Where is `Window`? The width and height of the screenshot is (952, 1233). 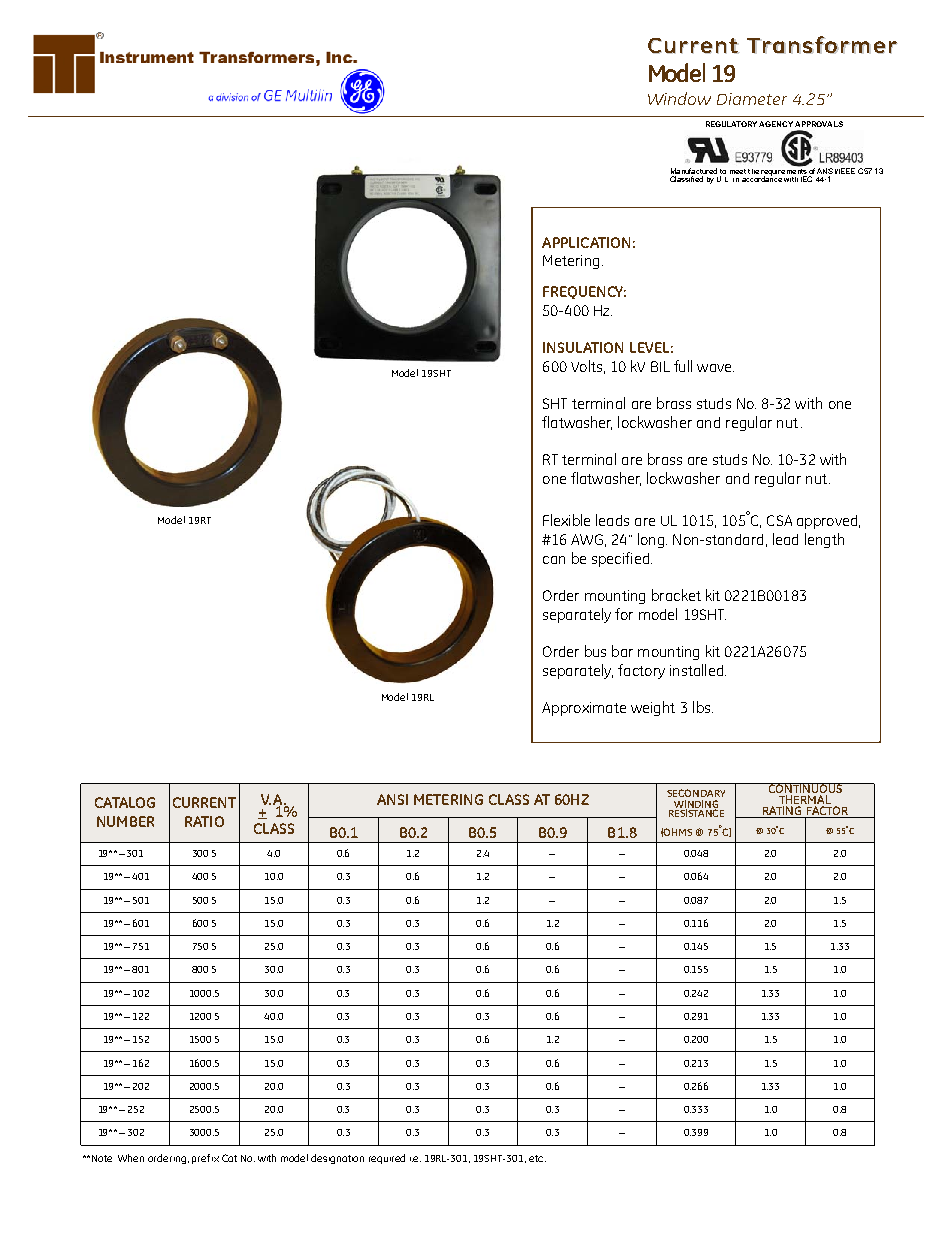
Window is located at coordinates (679, 98).
